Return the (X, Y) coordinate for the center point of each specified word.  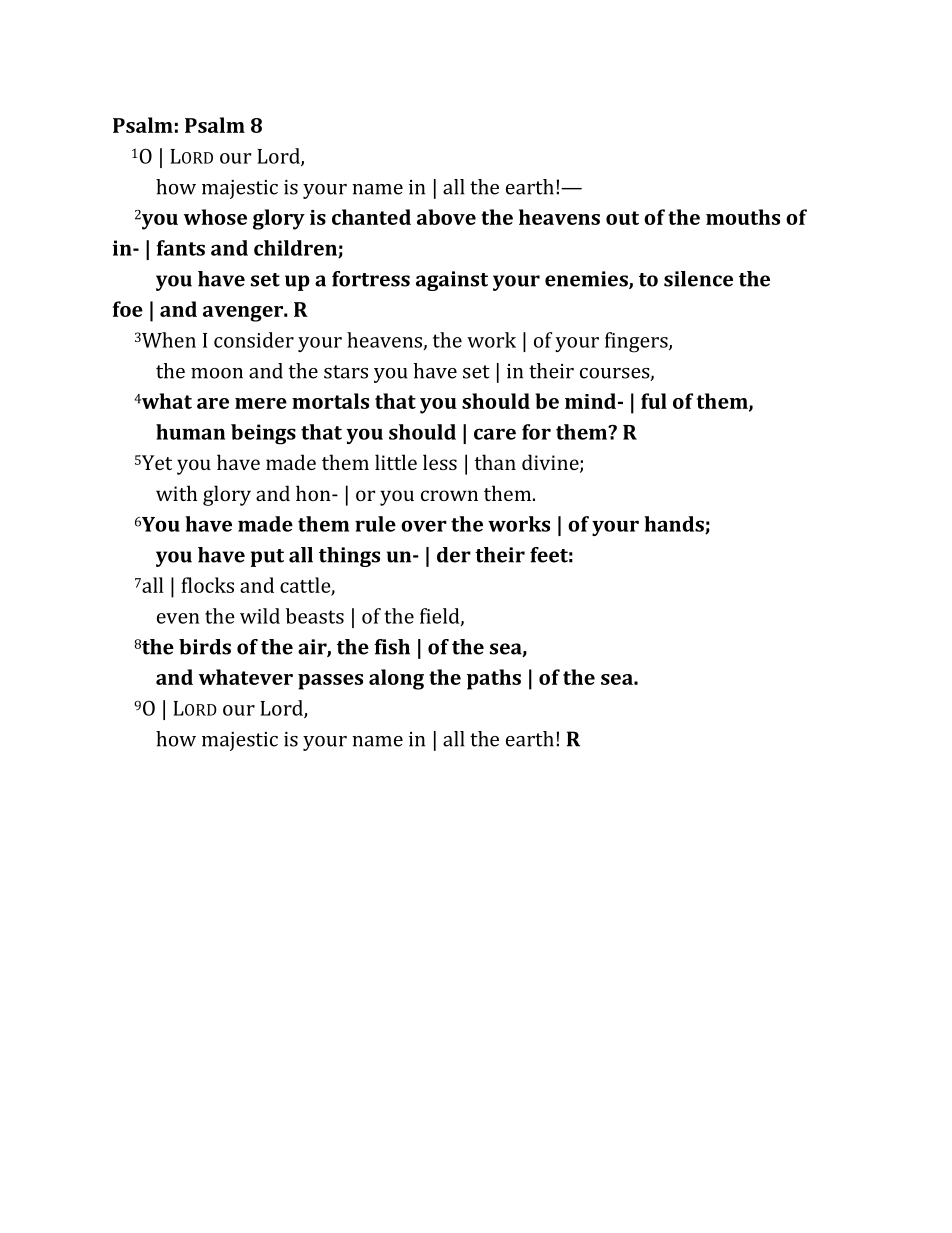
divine (551, 463)
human (190, 432)
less (440, 462)
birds (205, 647)
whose (215, 217)
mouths (743, 217)
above (446, 217)
